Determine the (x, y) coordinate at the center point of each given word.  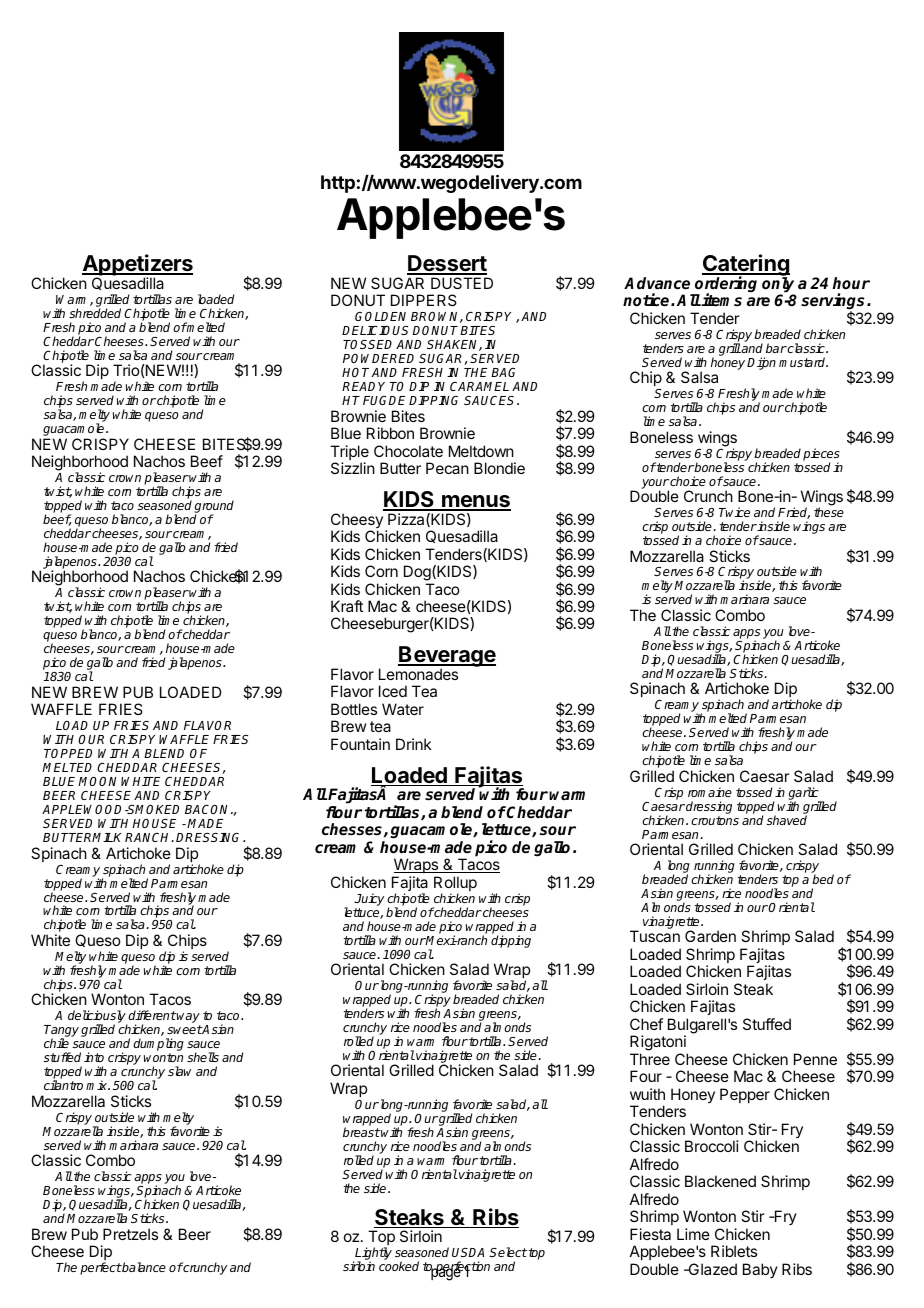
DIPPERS (424, 300)
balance (143, 1267)
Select (508, 1252)
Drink (414, 744)
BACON (208, 809)
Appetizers (137, 266)
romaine (710, 792)
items (721, 300)
